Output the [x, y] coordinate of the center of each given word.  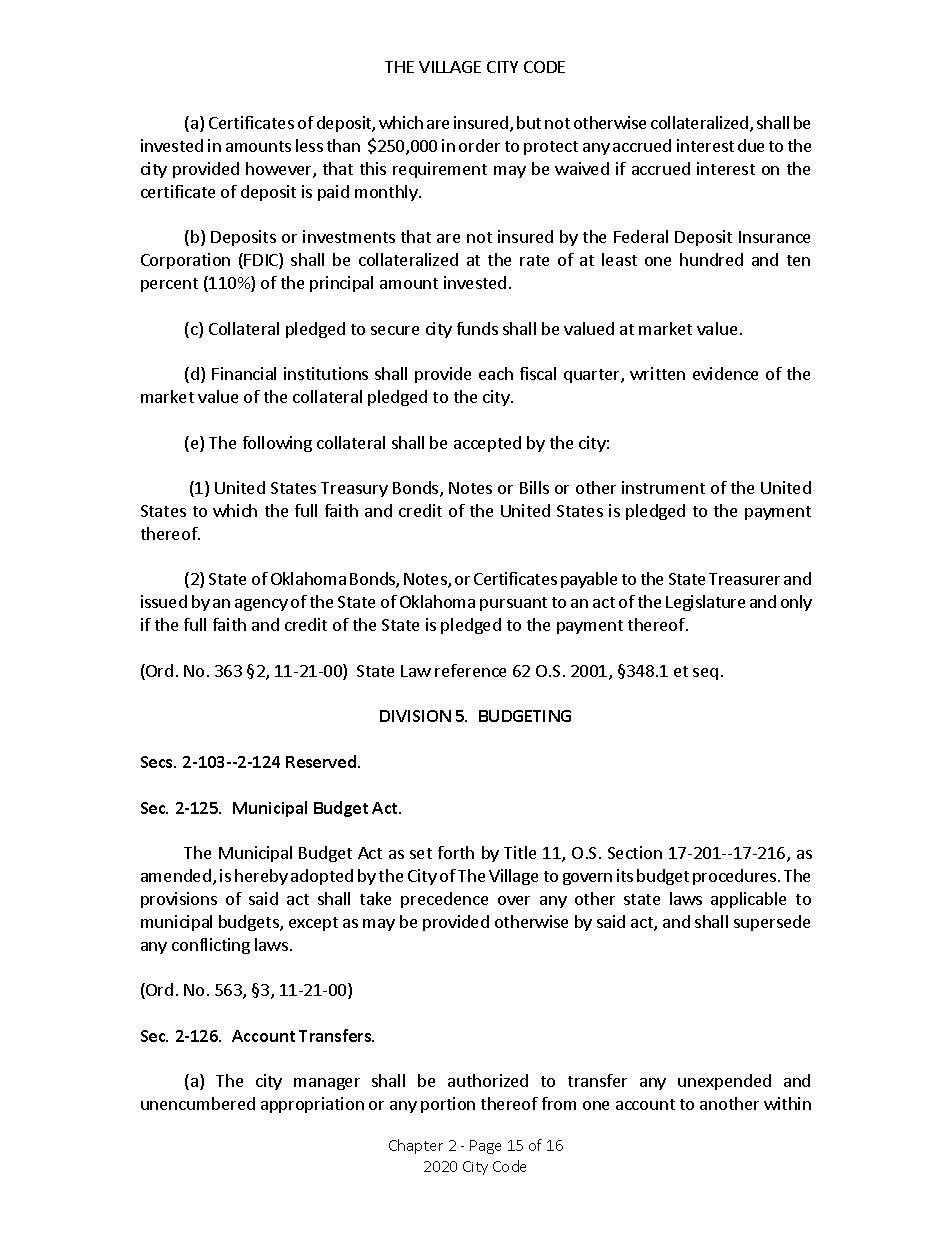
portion [448, 1105]
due [751, 145]
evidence [725, 373]
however [280, 170]
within [787, 1103]
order [479, 145]
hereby [261, 877]
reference [470, 670]
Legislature [705, 603]
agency [261, 605]
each [496, 373]
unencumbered [198, 1103]
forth [456, 852]
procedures [736, 877]
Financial [244, 373]
